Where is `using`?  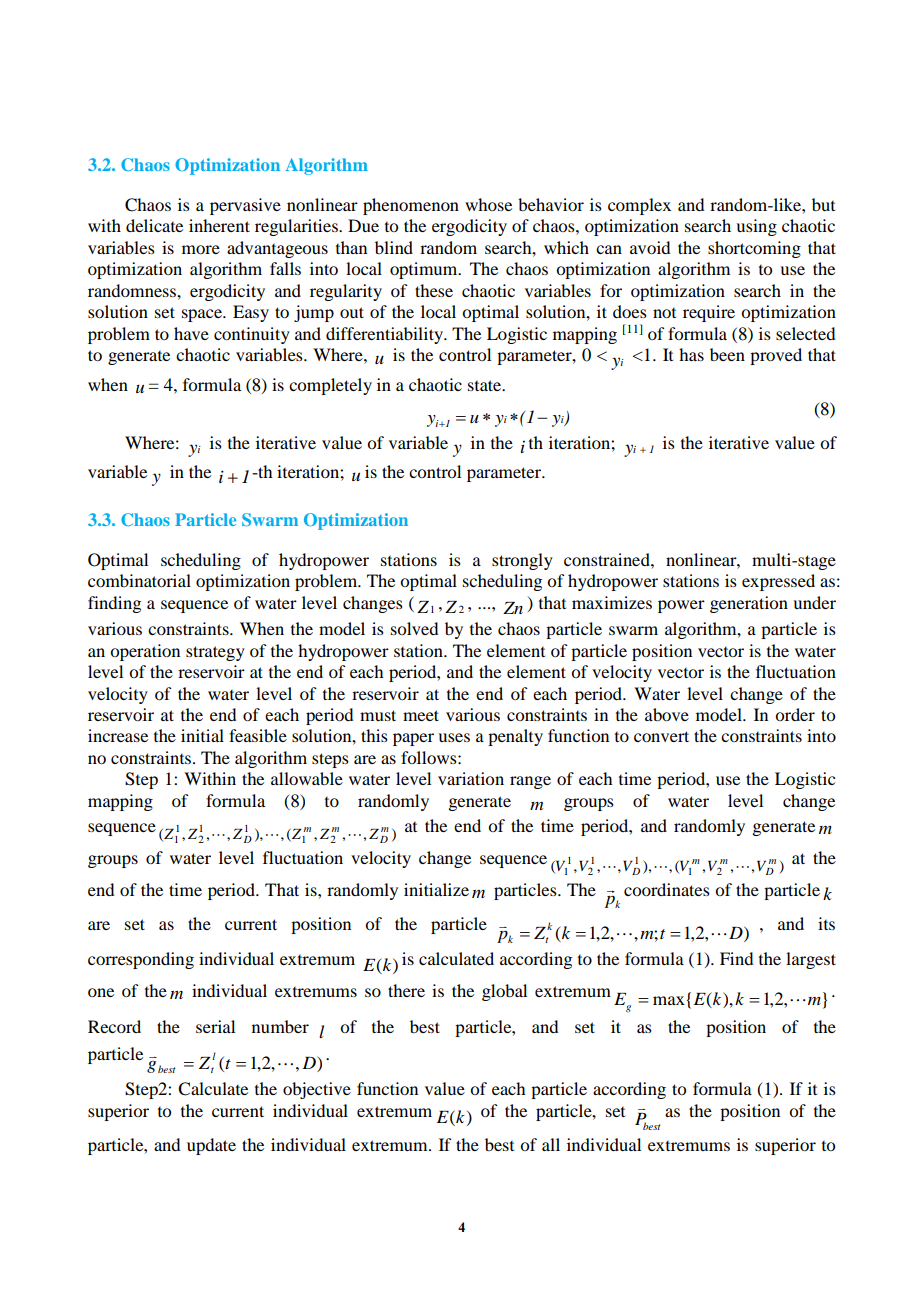
using is located at coordinates (756, 227).
